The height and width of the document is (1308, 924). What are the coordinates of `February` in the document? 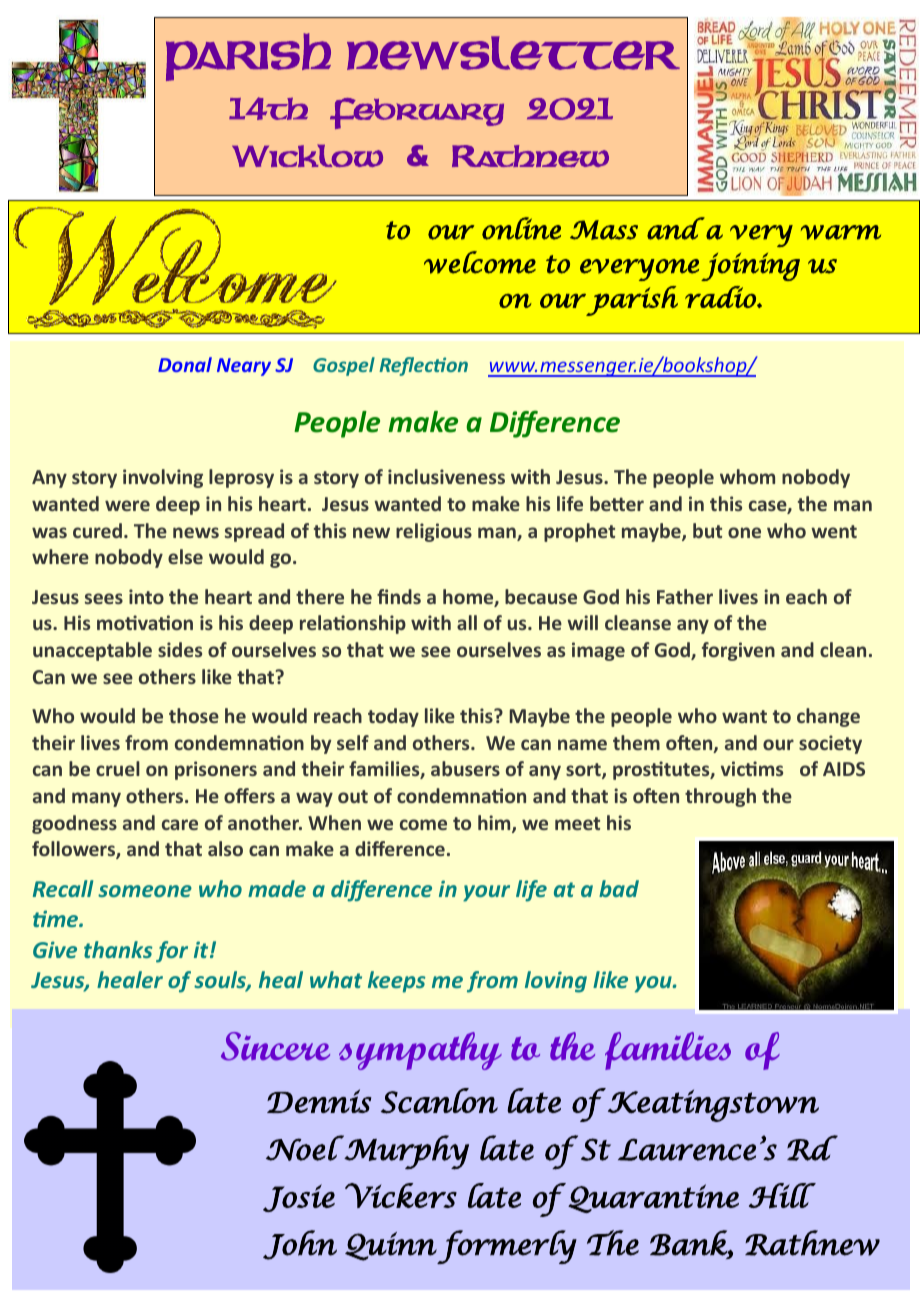 It's located at (417, 113).
